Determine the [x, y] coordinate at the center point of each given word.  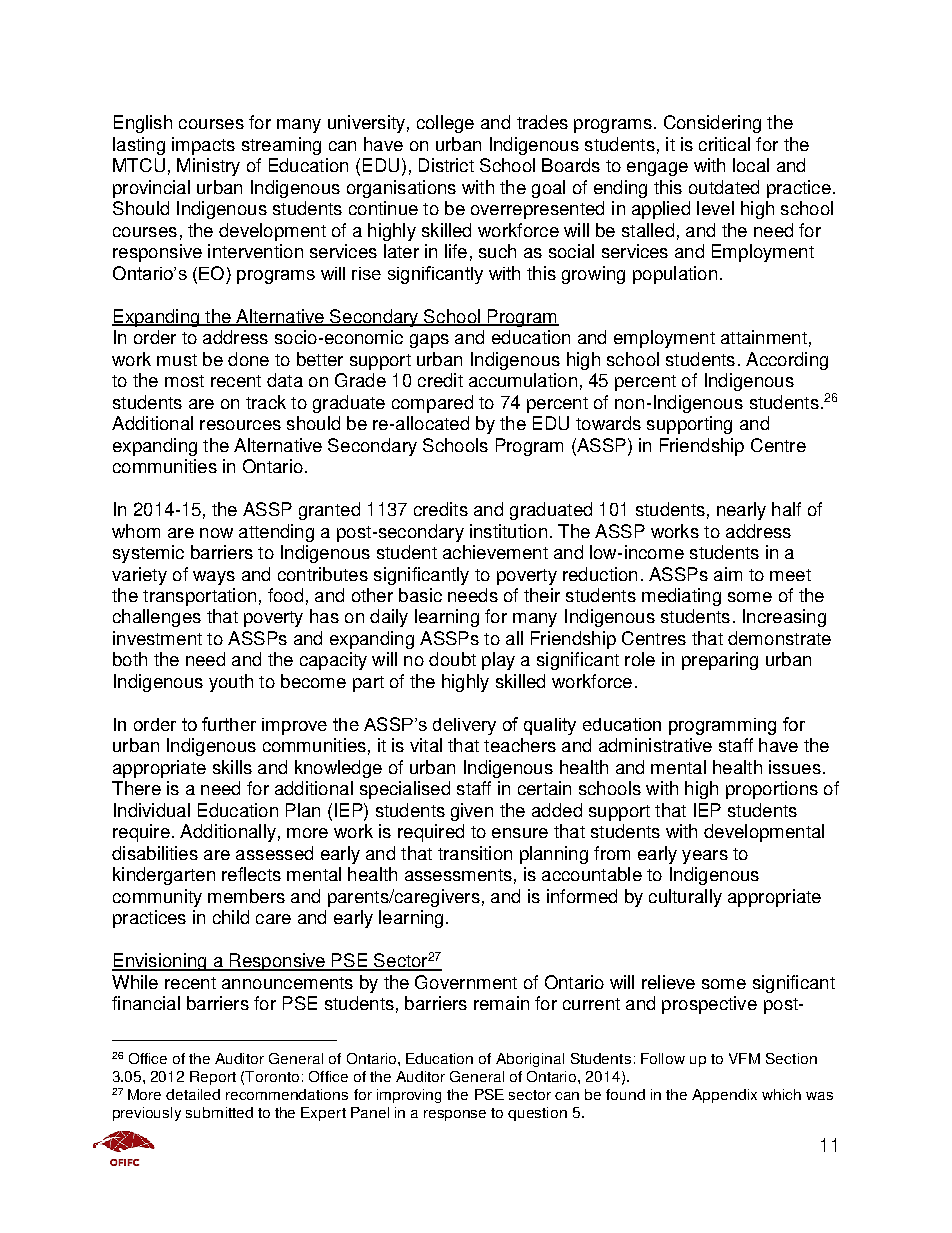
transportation [199, 597]
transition [475, 853]
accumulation [523, 380]
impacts [203, 146]
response [455, 1115]
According [787, 361]
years [705, 857]
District [446, 165]
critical [724, 144]
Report [213, 1078]
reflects [251, 874]
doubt [452, 659]
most [184, 381]
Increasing [784, 618]
